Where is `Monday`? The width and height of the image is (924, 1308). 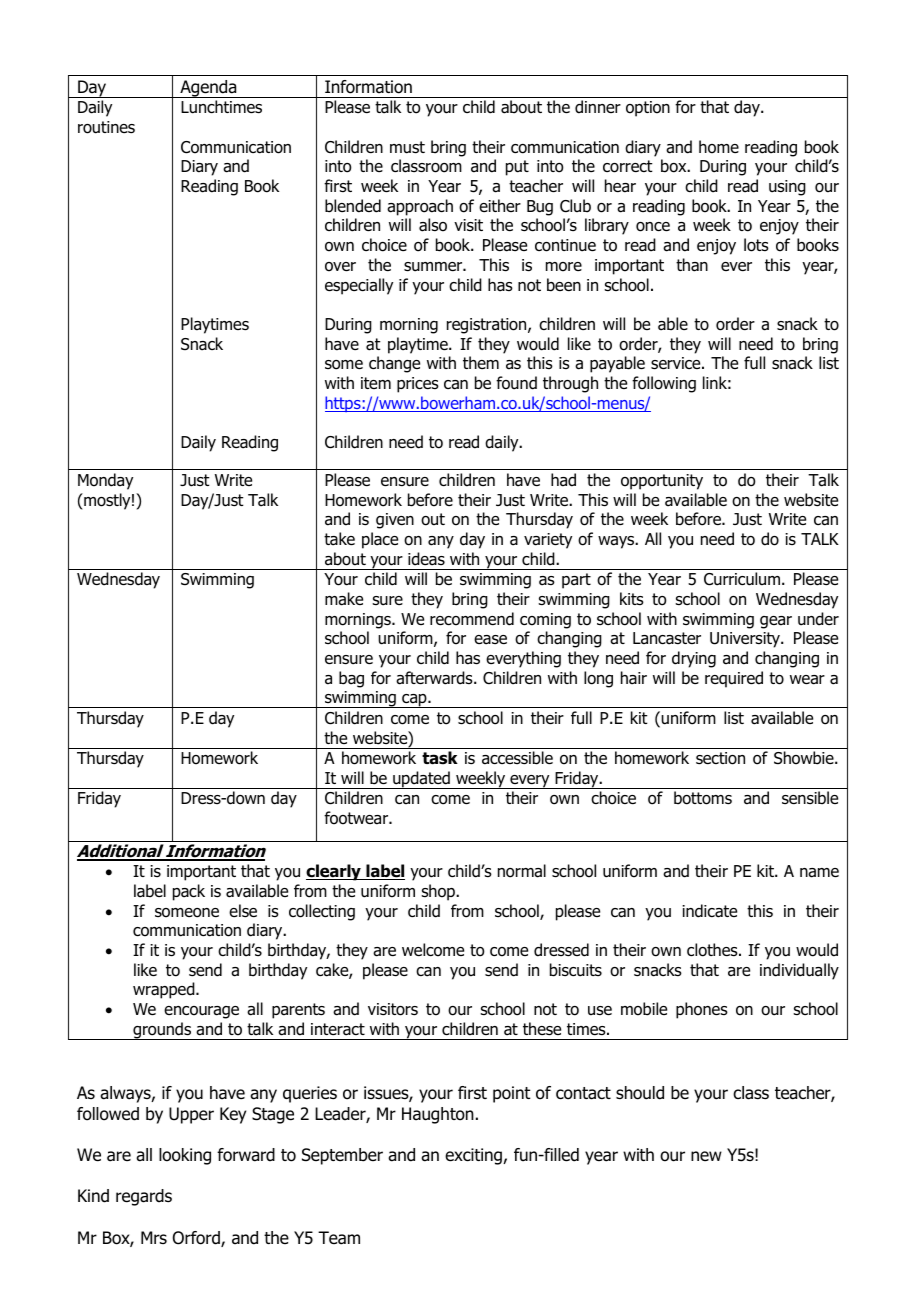 Monday is located at coordinates (105, 481).
